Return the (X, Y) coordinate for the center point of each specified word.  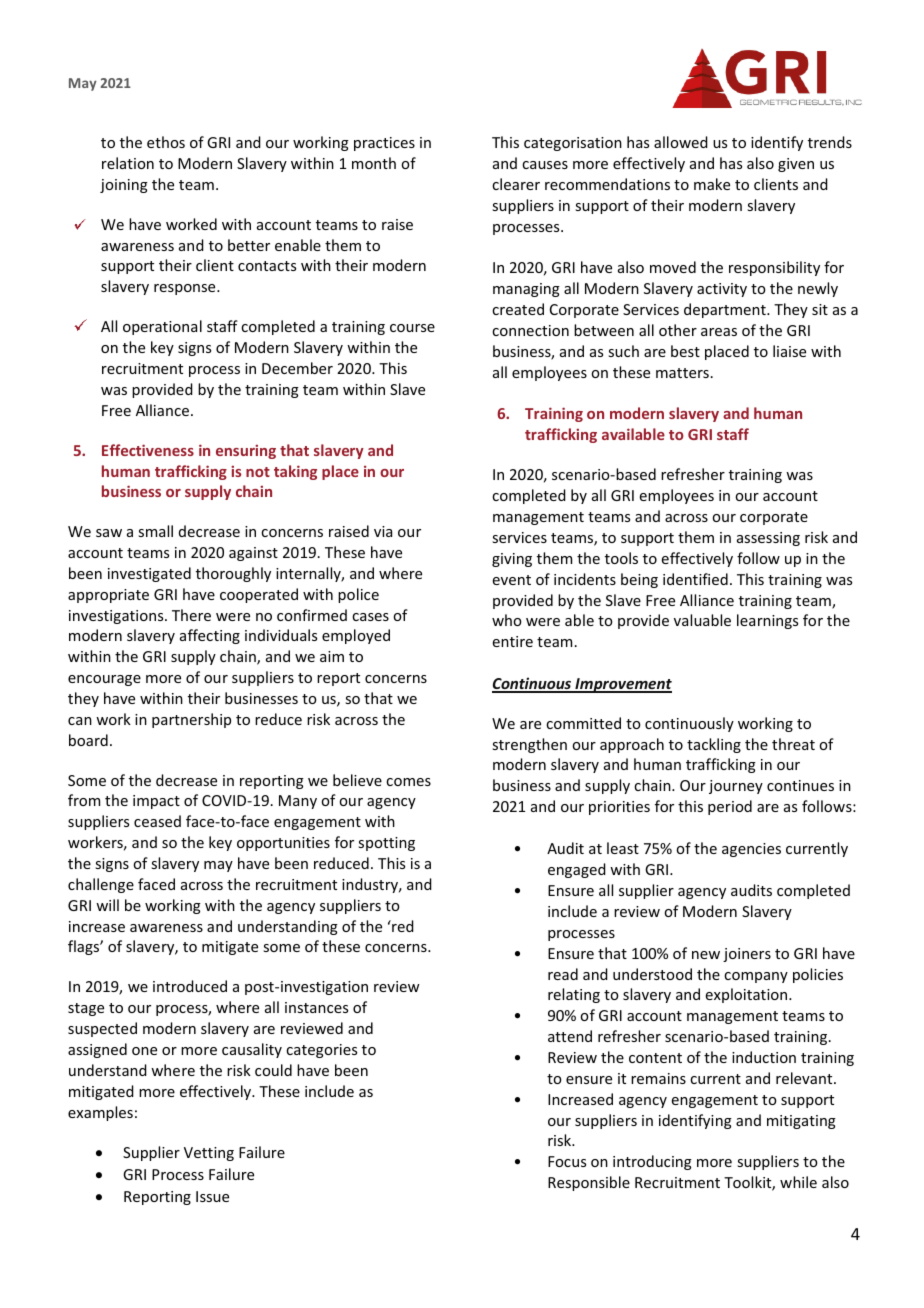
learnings (767, 621)
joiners (747, 955)
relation (128, 163)
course (412, 328)
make (712, 184)
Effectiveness (148, 450)
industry (371, 885)
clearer (516, 184)
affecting (210, 636)
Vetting (209, 1154)
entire (513, 641)
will (107, 905)
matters (682, 373)
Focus (567, 1161)
